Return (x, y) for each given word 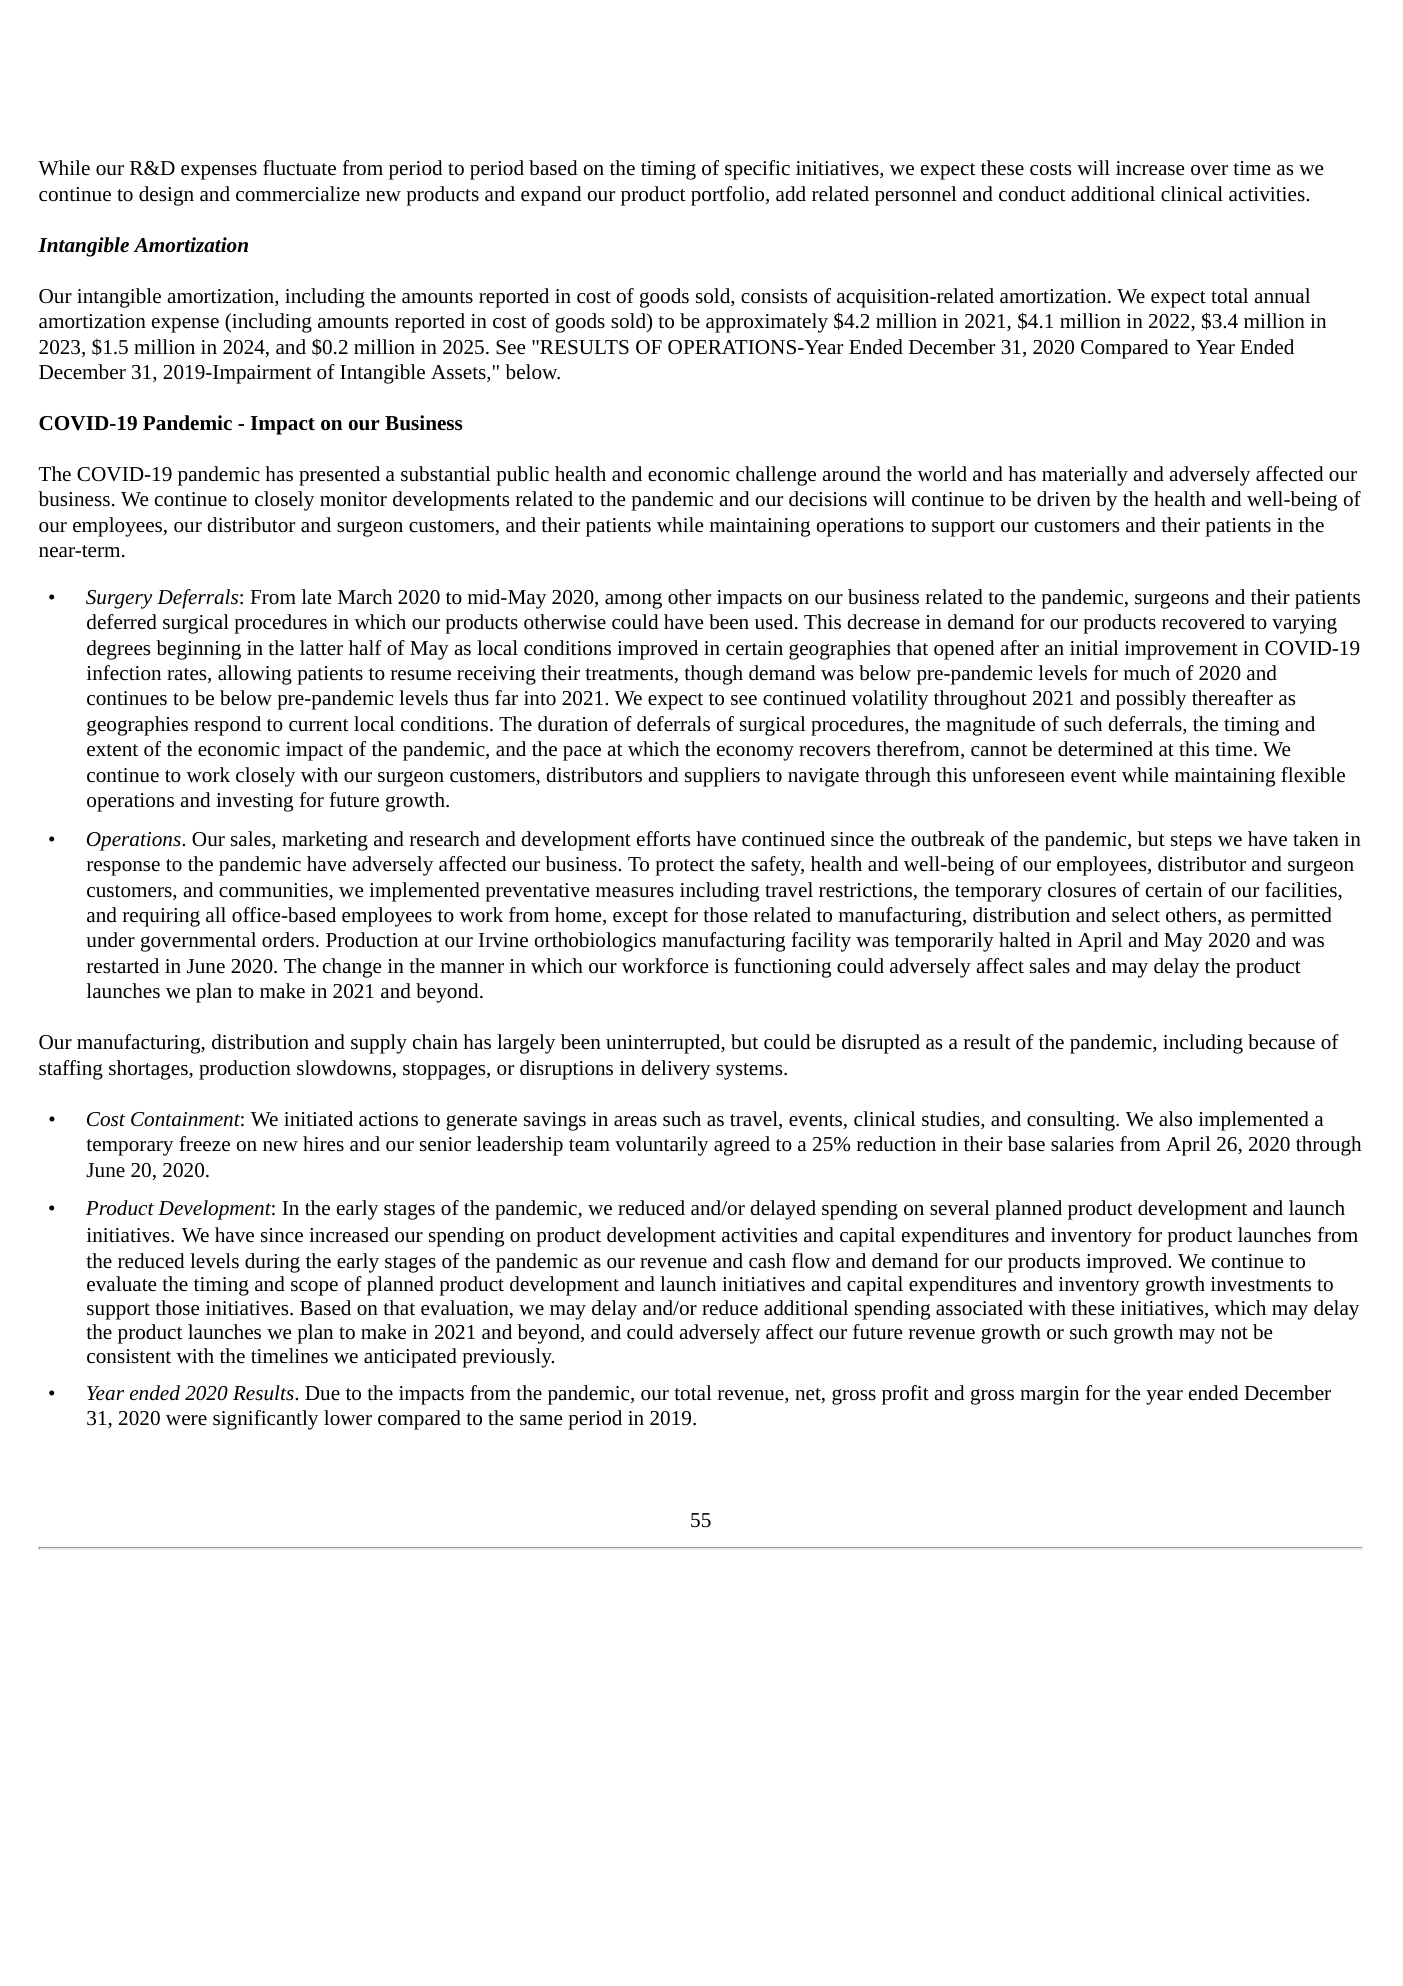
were (186, 1420)
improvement (1181, 650)
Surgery (119, 599)
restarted (123, 965)
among (633, 601)
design (166, 196)
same (541, 1420)
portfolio (729, 196)
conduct (1032, 193)
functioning (782, 968)
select (1136, 914)
